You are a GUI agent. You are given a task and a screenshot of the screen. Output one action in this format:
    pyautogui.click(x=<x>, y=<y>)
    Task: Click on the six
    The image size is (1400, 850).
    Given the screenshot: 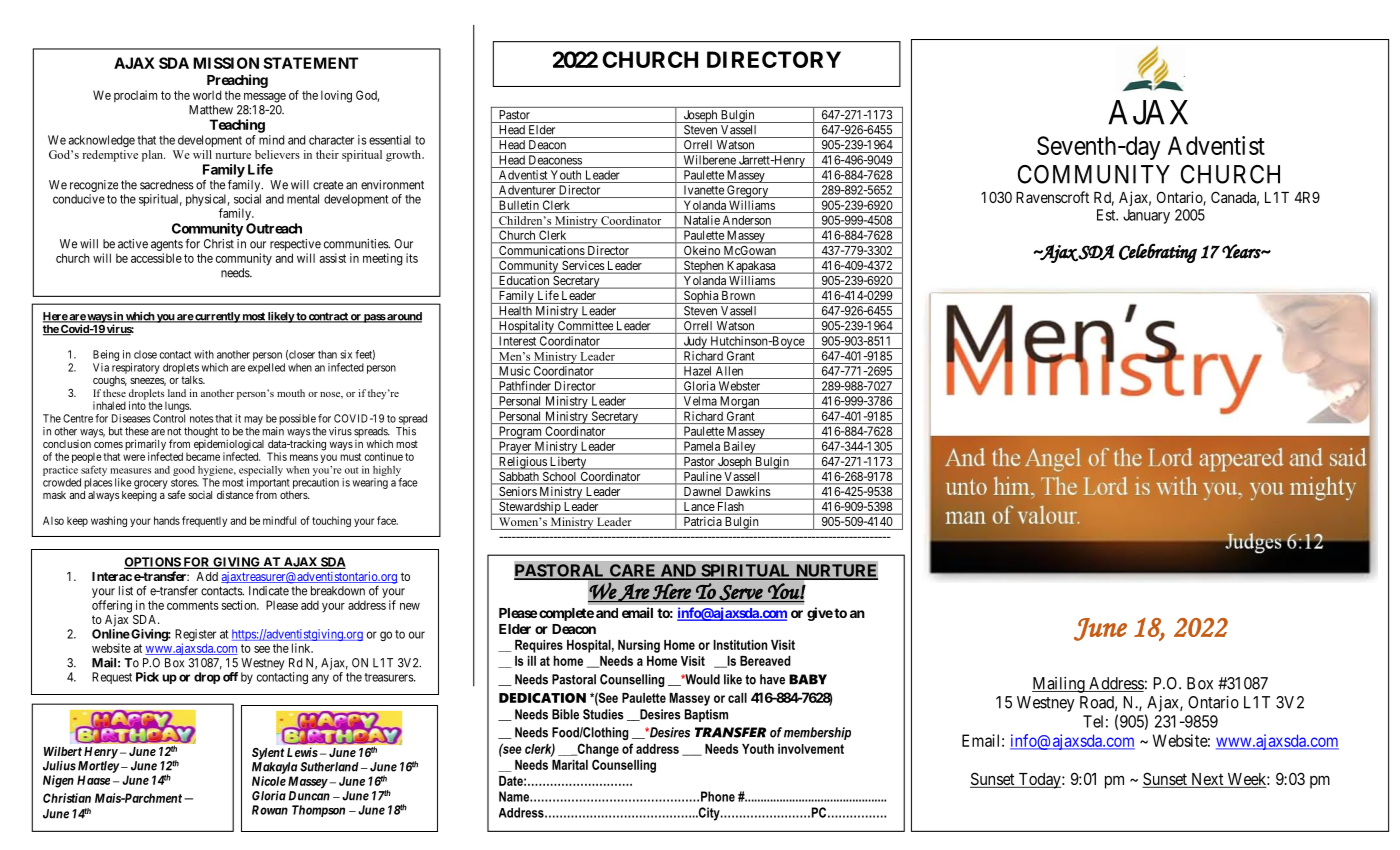 What is the action you would take?
    pyautogui.click(x=346, y=354)
